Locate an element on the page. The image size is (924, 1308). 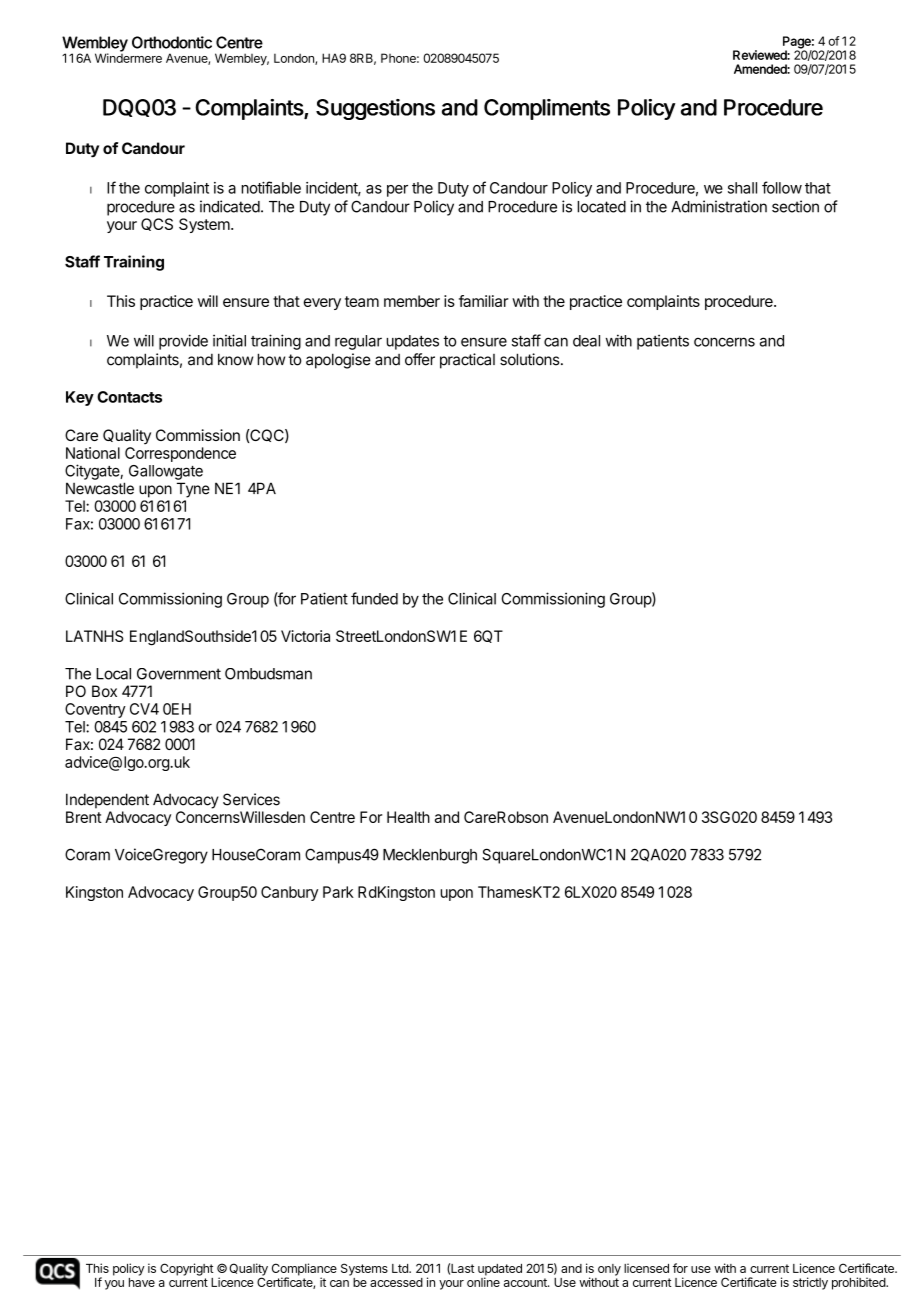
Government is located at coordinates (179, 674).
